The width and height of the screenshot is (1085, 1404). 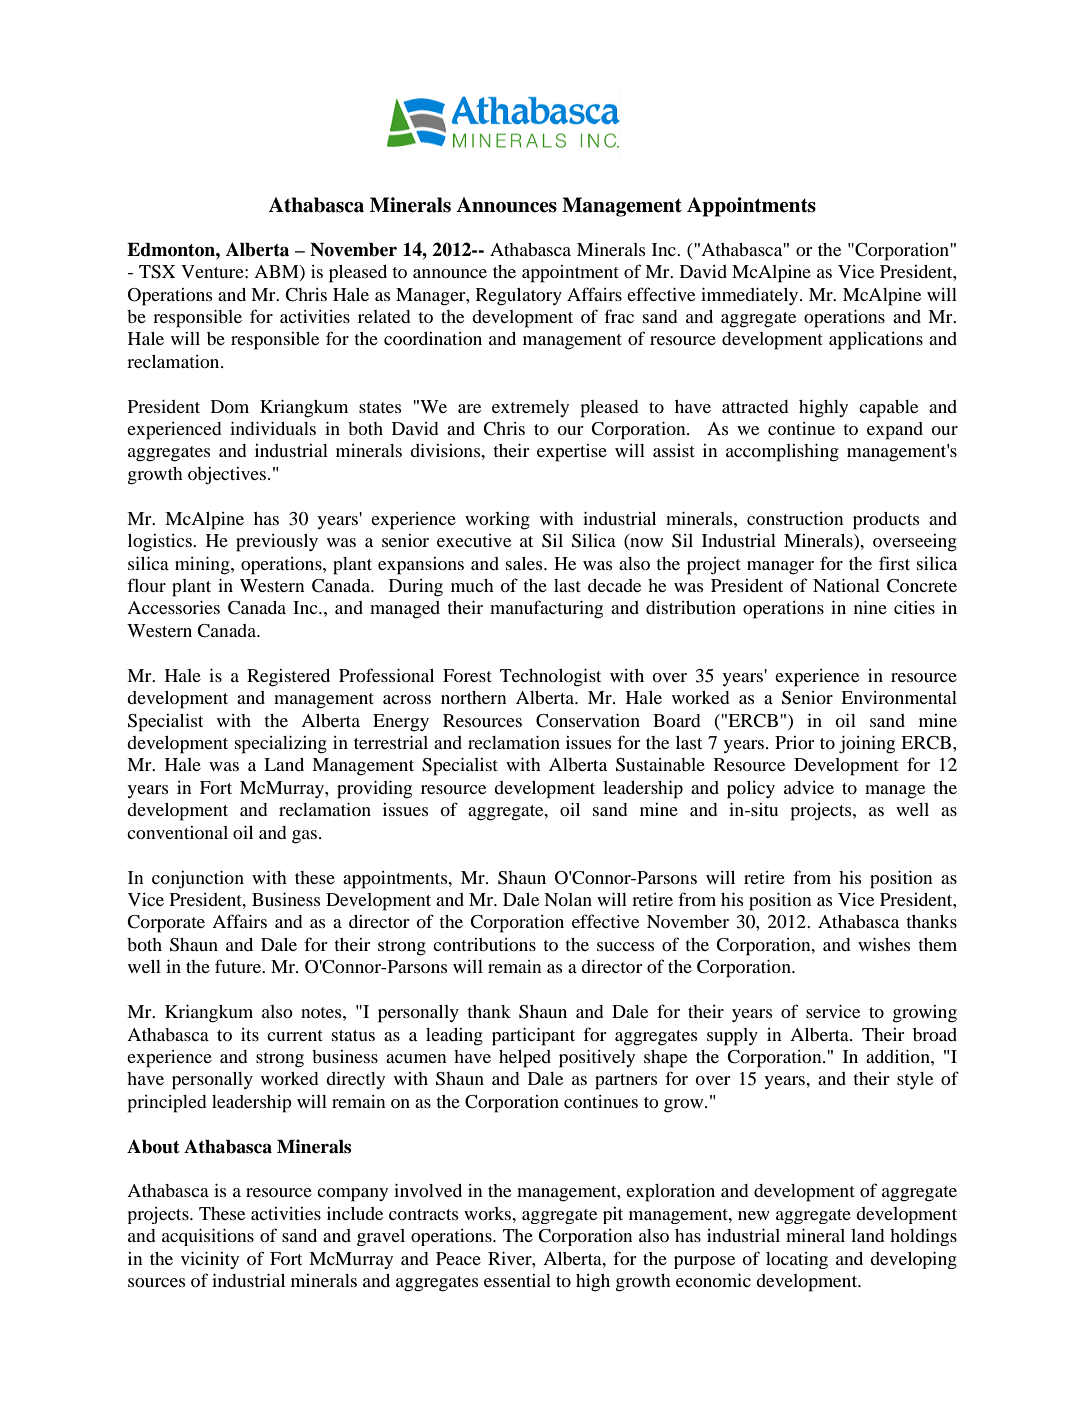 I want to click on Registered, so click(x=288, y=678).
